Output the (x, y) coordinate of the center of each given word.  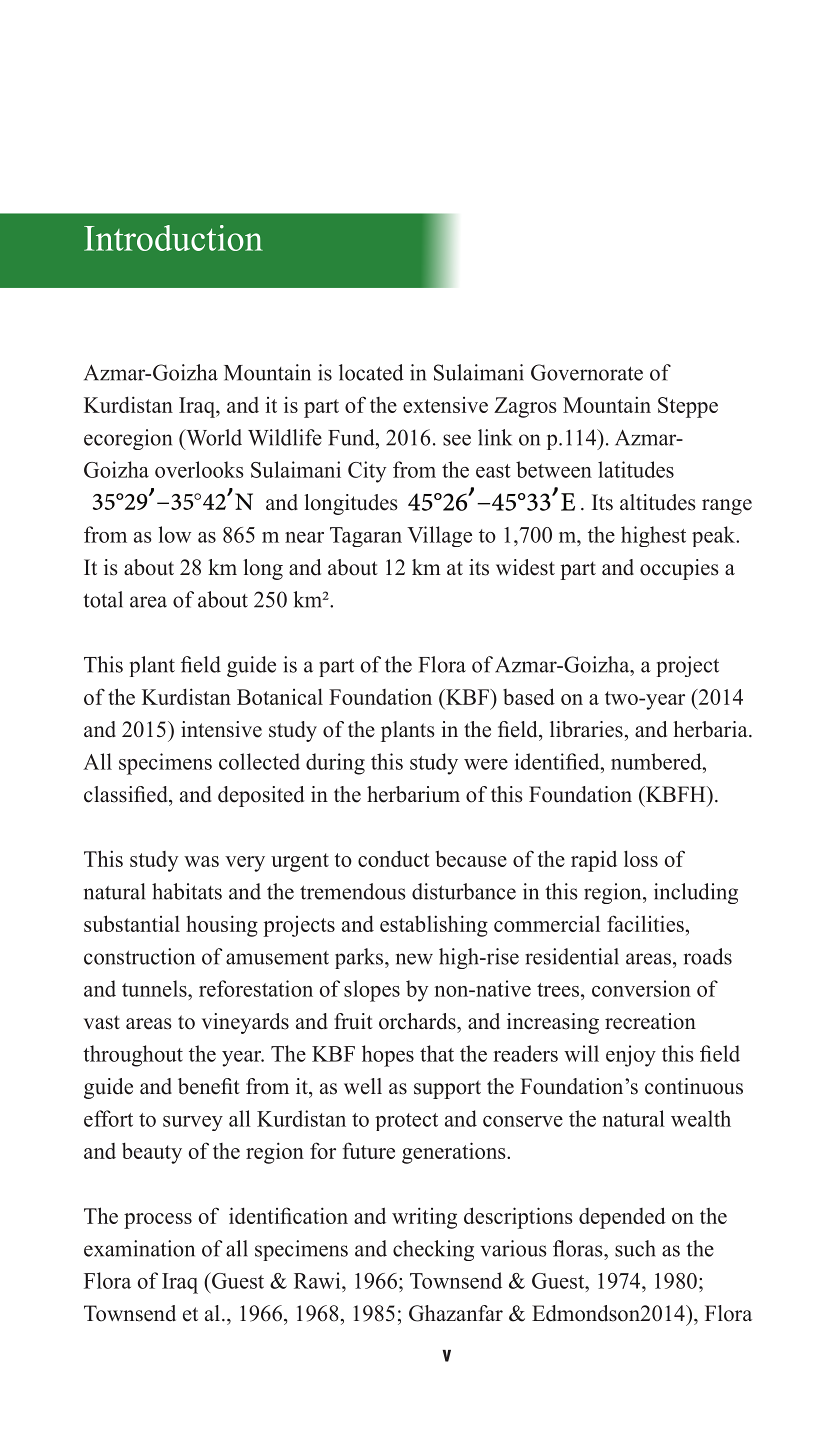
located (371, 372)
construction (139, 956)
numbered (657, 761)
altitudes (658, 502)
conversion (641, 988)
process (158, 1221)
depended (622, 1218)
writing (424, 1218)
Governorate (587, 372)
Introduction (173, 238)
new (414, 959)
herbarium (413, 794)
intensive (221, 729)
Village (439, 536)
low (174, 534)
